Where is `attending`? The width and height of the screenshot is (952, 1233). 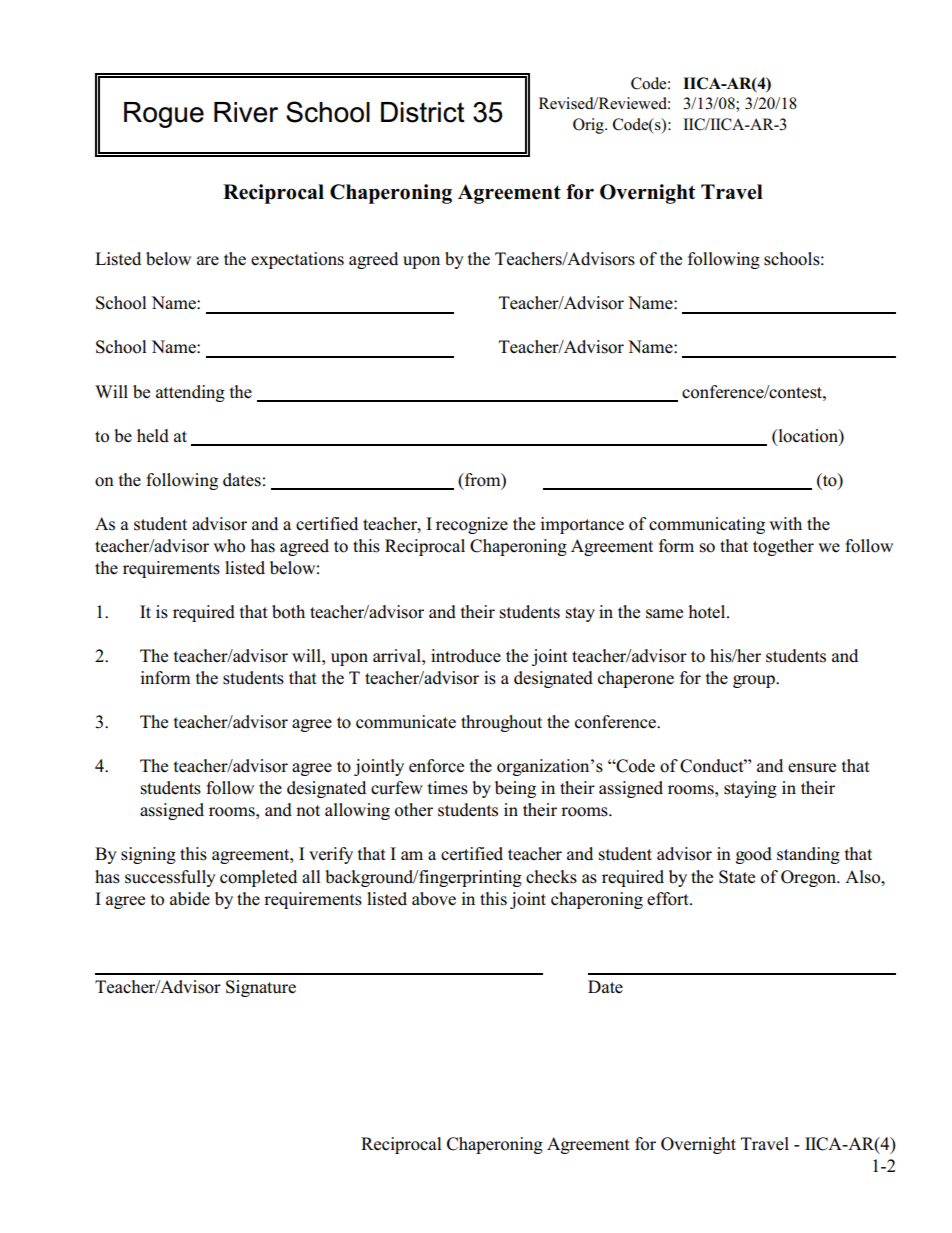
attending is located at coordinates (190, 393).
